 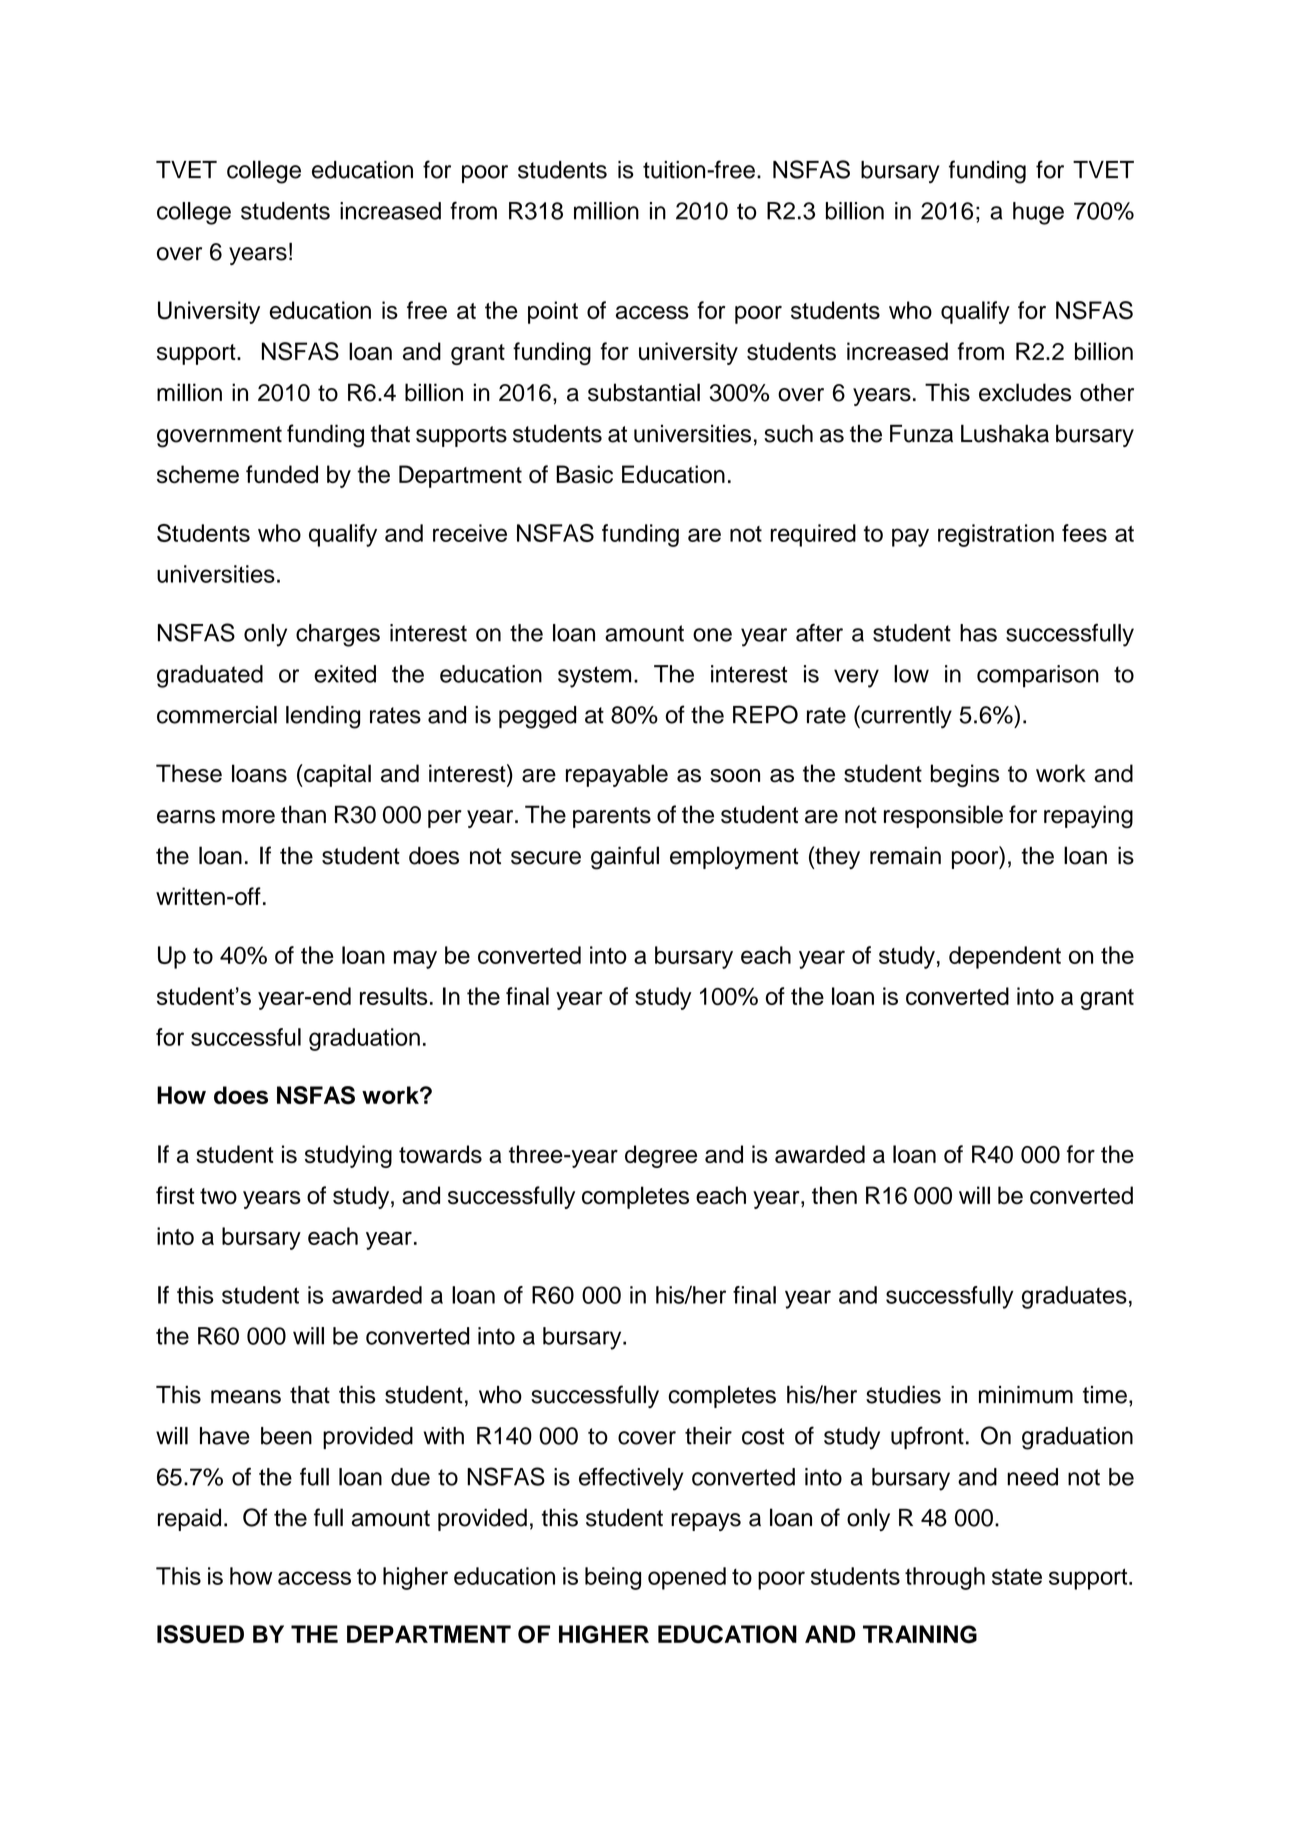 I want to click on has, so click(x=978, y=633).
